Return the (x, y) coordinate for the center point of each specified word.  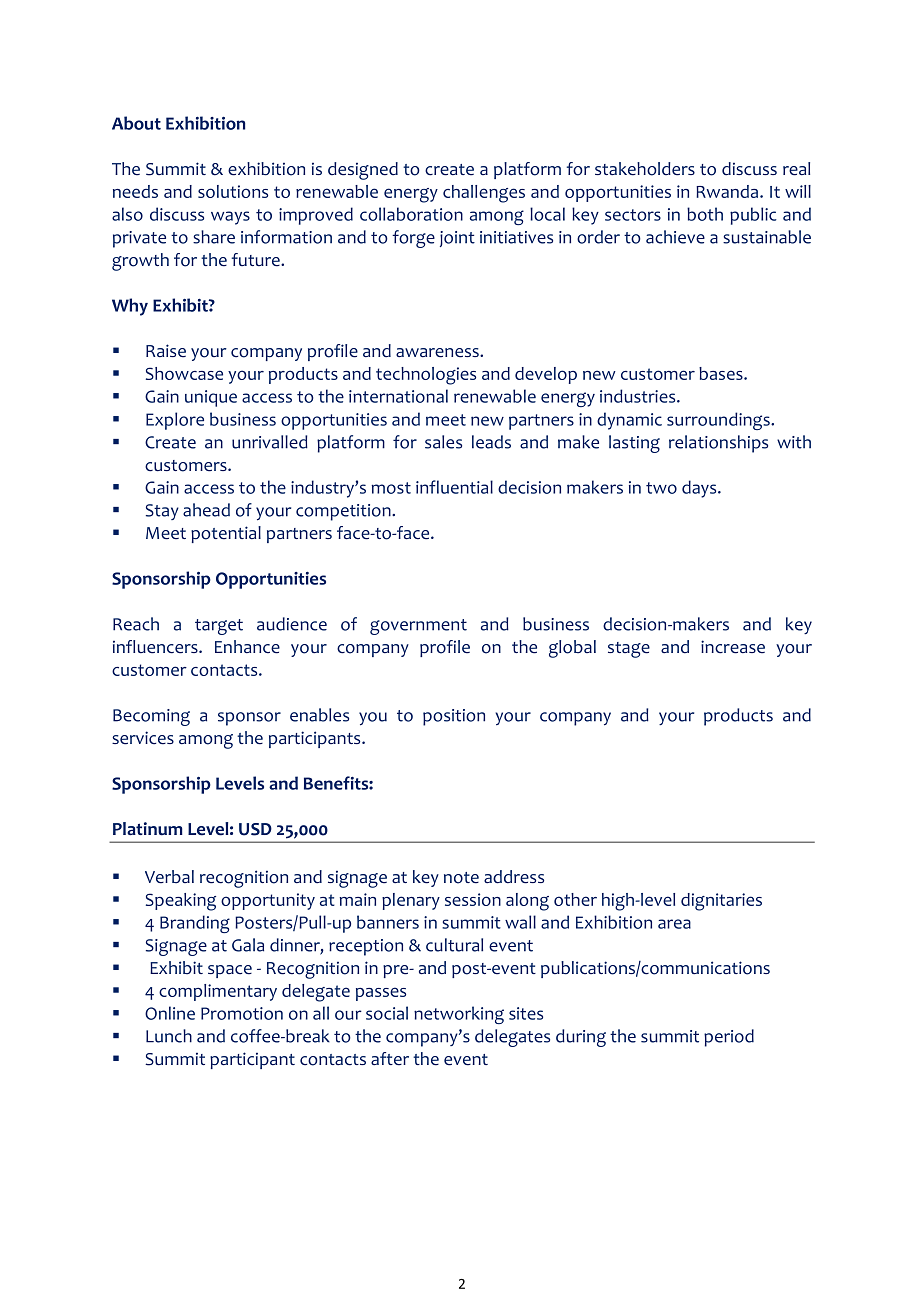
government (418, 627)
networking (459, 1015)
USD (255, 829)
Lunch (169, 1036)
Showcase (184, 373)
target (219, 627)
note (461, 878)
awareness (438, 353)
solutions (233, 191)
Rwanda (728, 191)
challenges (484, 194)
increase (733, 647)
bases (722, 373)
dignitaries (721, 902)
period (729, 1038)
